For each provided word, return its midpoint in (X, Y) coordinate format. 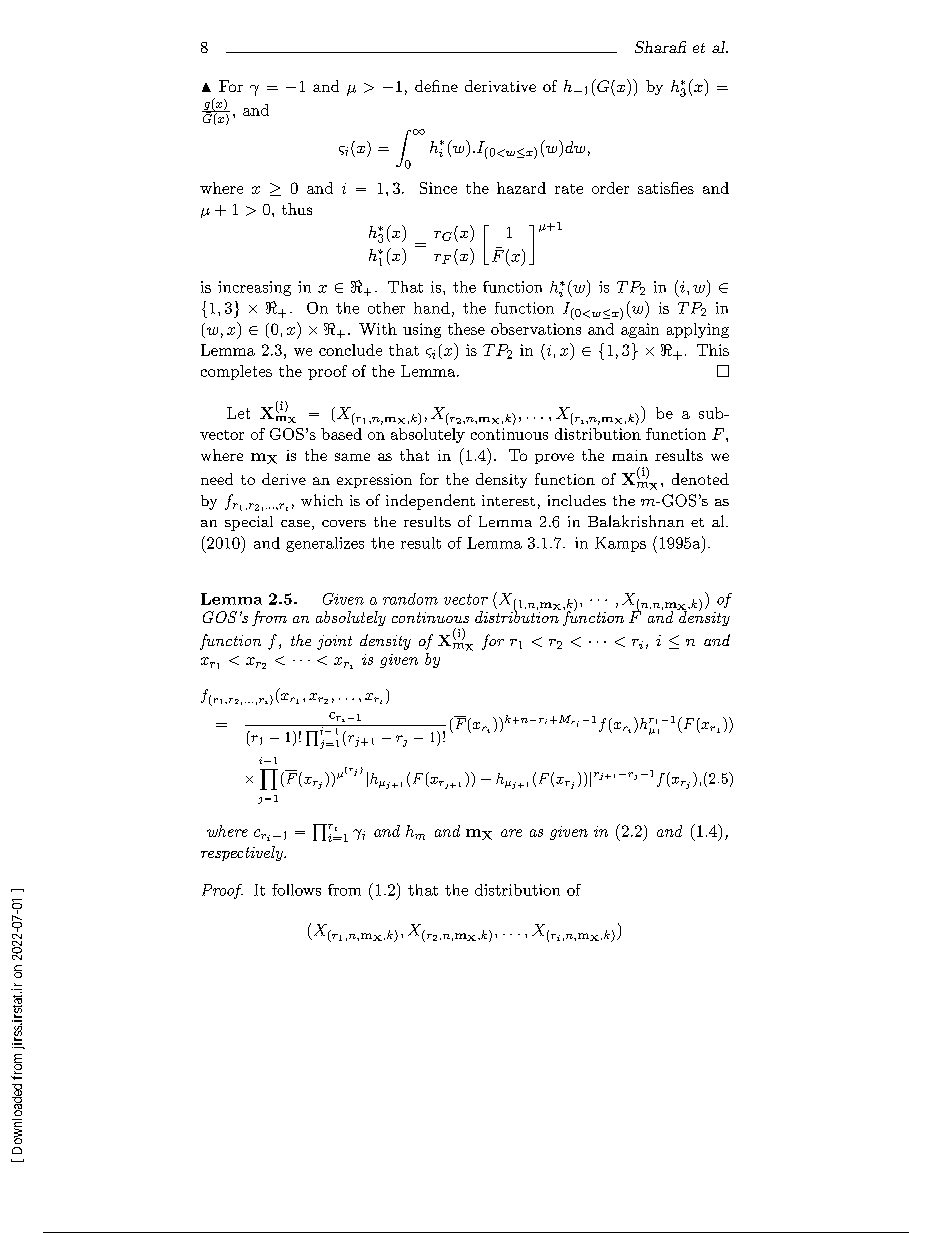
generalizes (325, 544)
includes (577, 500)
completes (236, 372)
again (640, 330)
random (410, 599)
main (630, 455)
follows (296, 890)
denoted (700, 479)
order (610, 188)
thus (297, 209)
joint (334, 642)
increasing (254, 288)
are (511, 833)
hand (432, 308)
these (466, 329)
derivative (500, 86)
